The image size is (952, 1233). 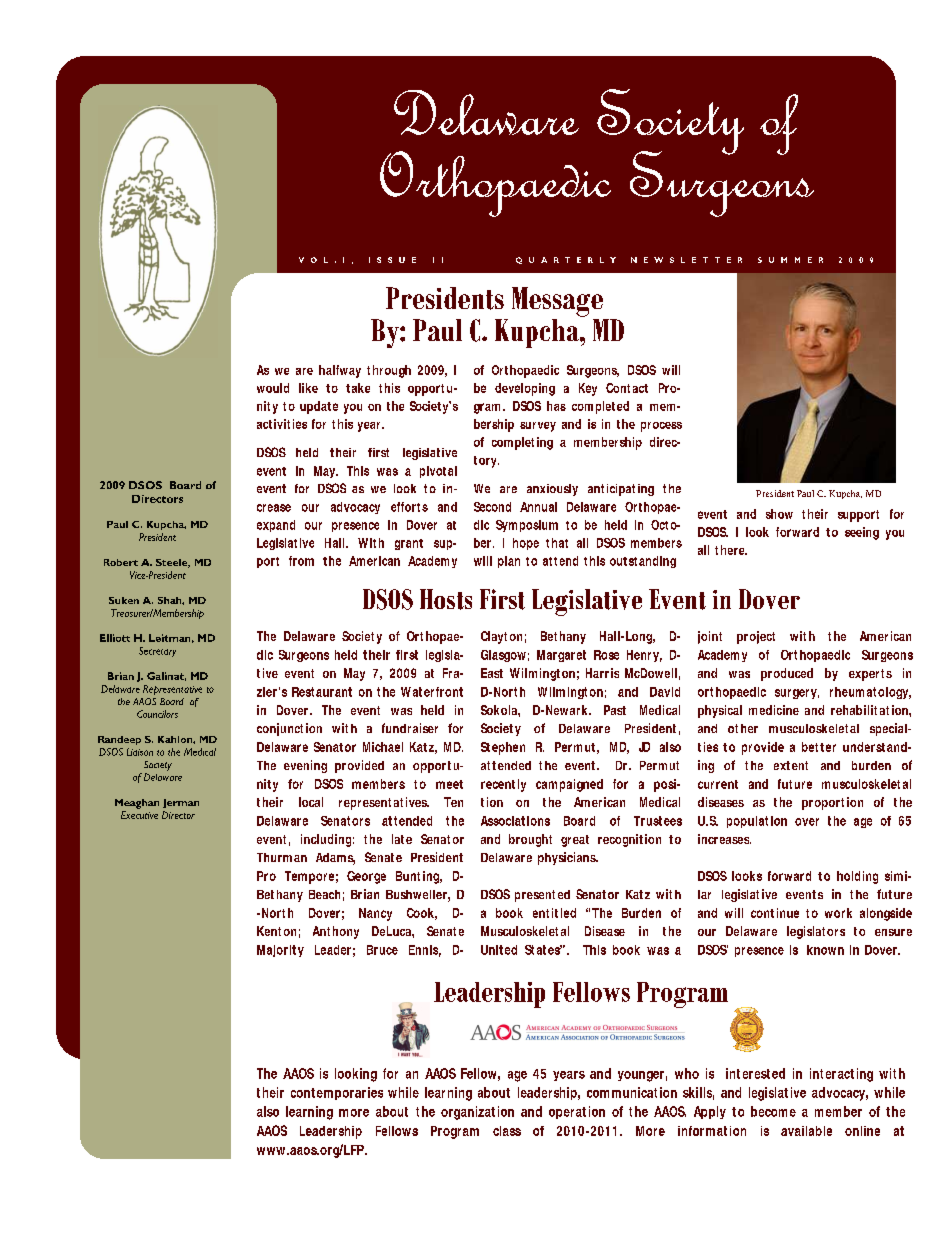 I want to click on project, so click(x=756, y=637).
